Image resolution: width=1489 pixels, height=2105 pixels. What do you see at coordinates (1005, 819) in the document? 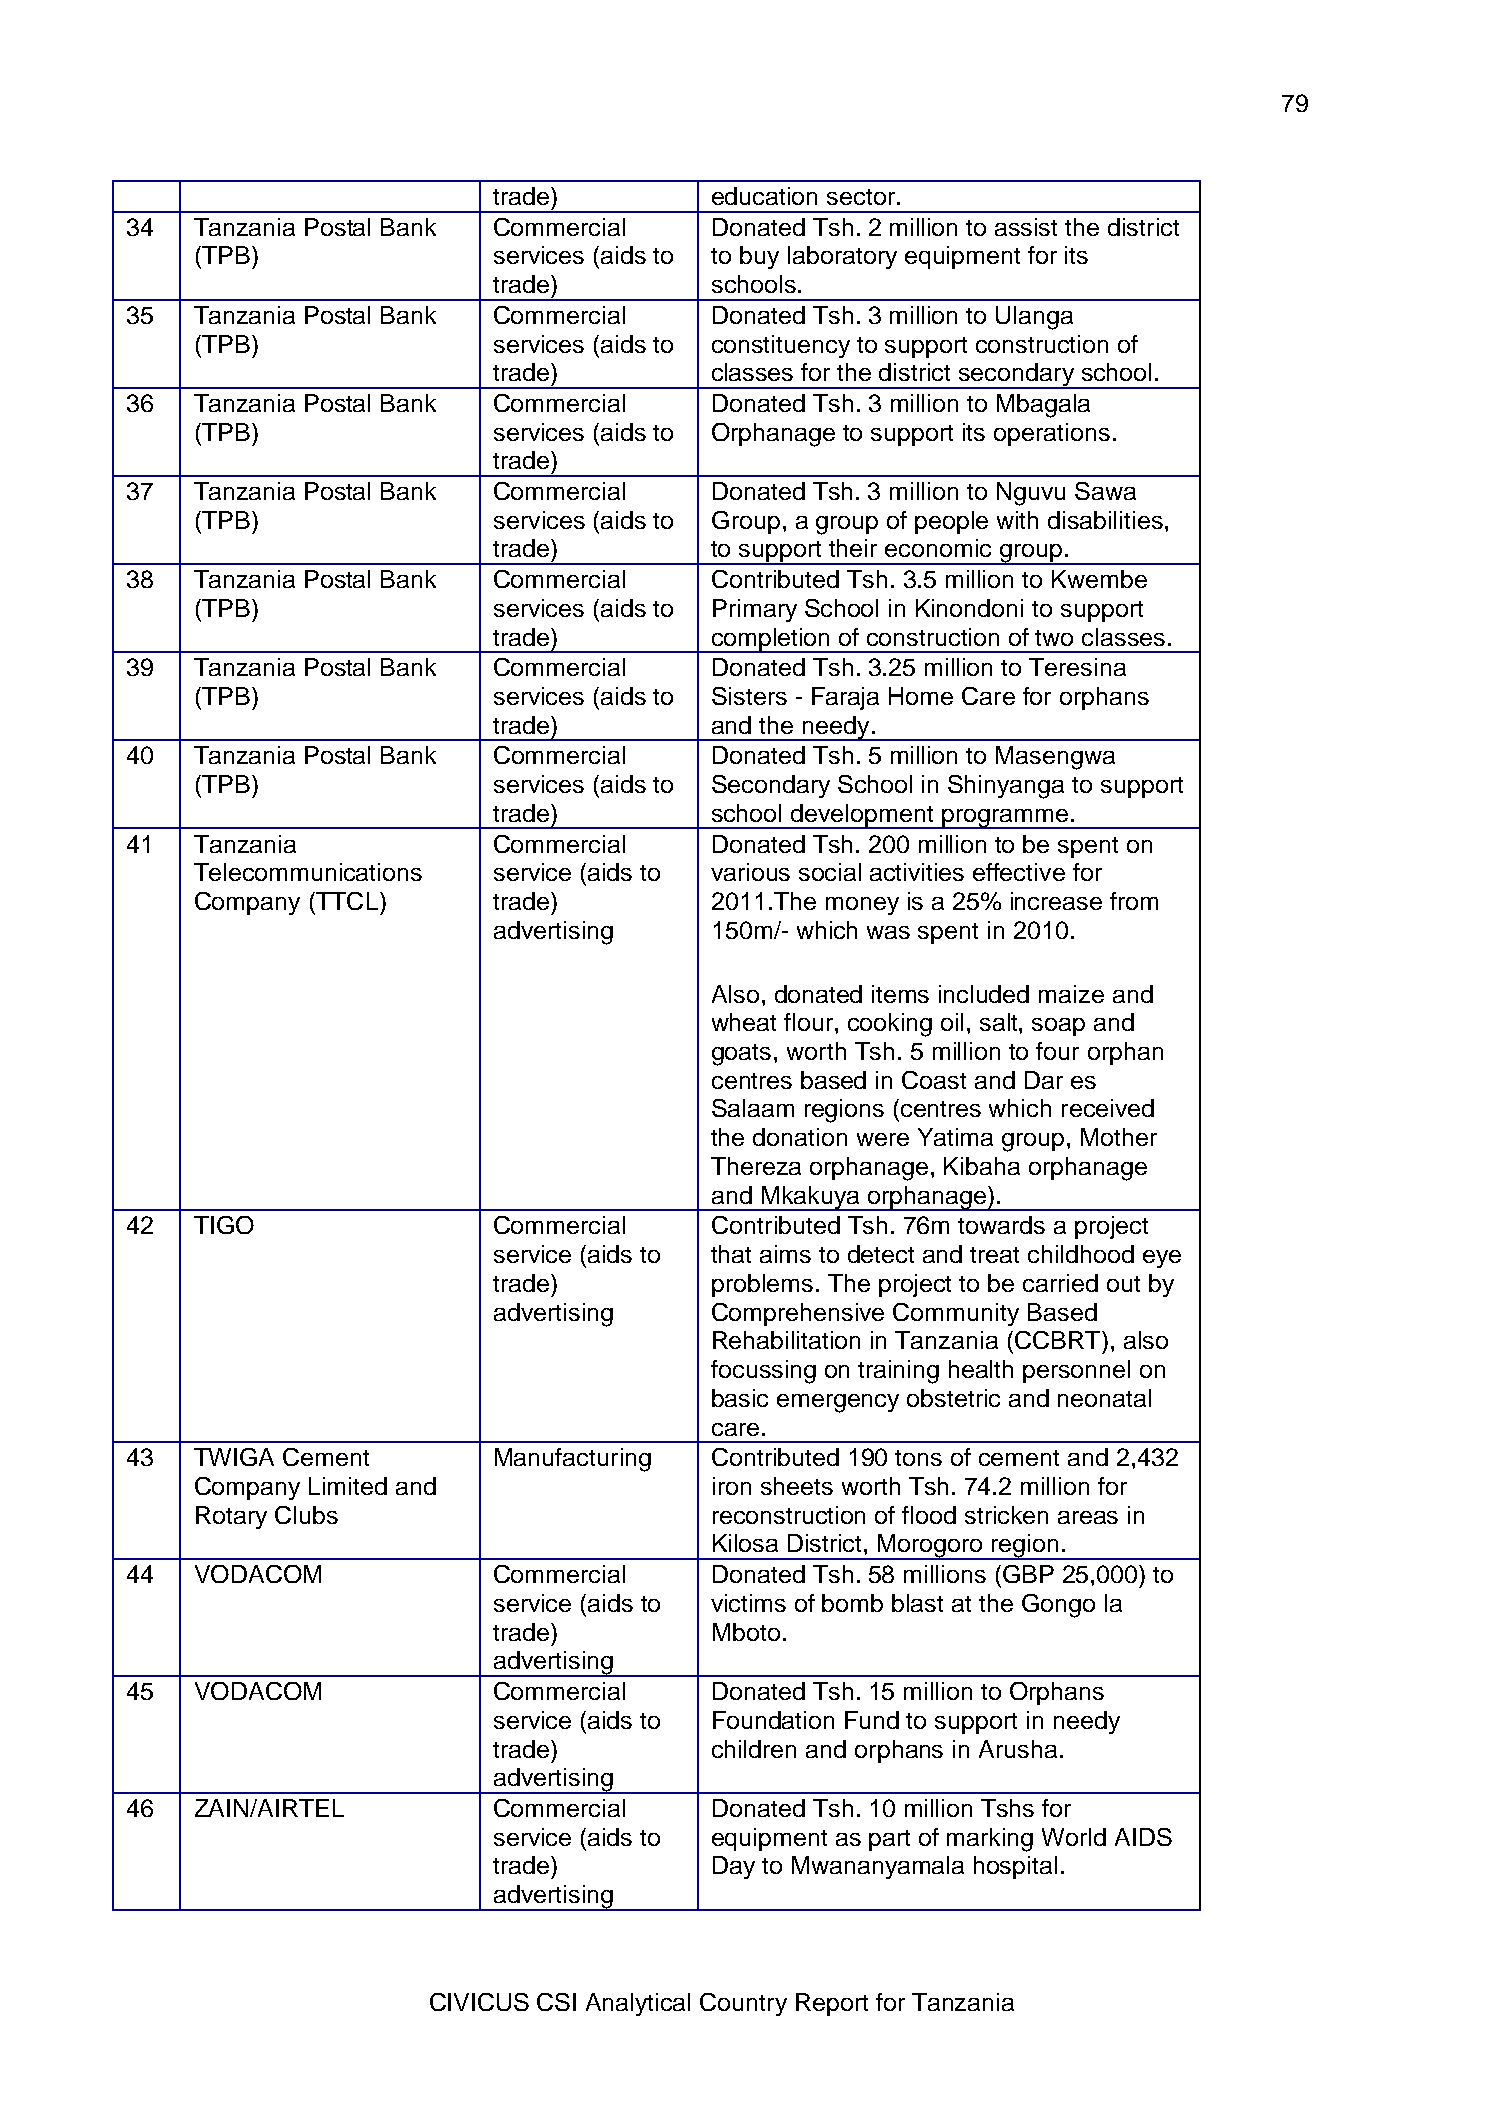
I see `programme` at bounding box center [1005, 819].
